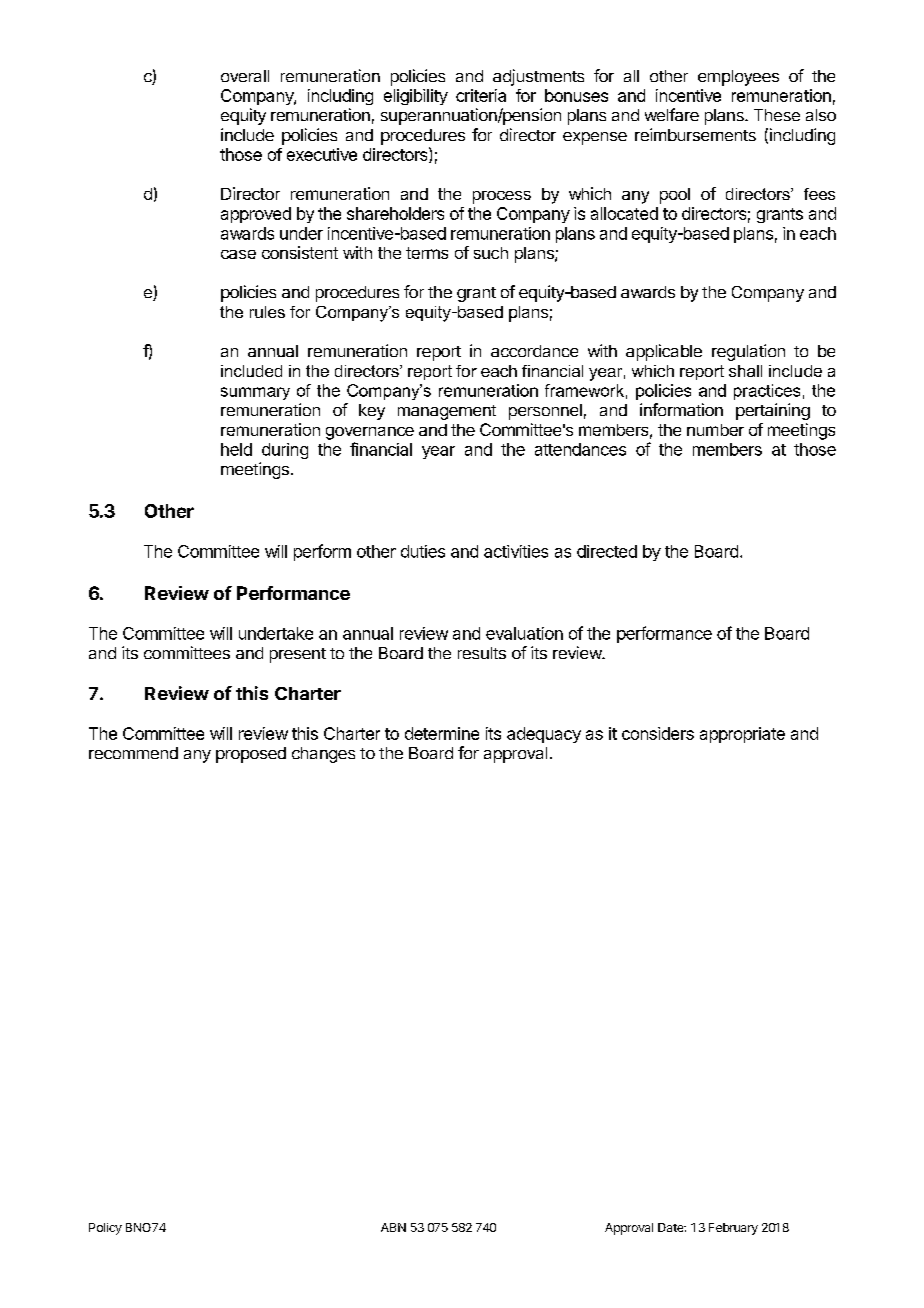 The height and width of the screenshot is (1308, 924). I want to click on Policy, so click(105, 1229).
